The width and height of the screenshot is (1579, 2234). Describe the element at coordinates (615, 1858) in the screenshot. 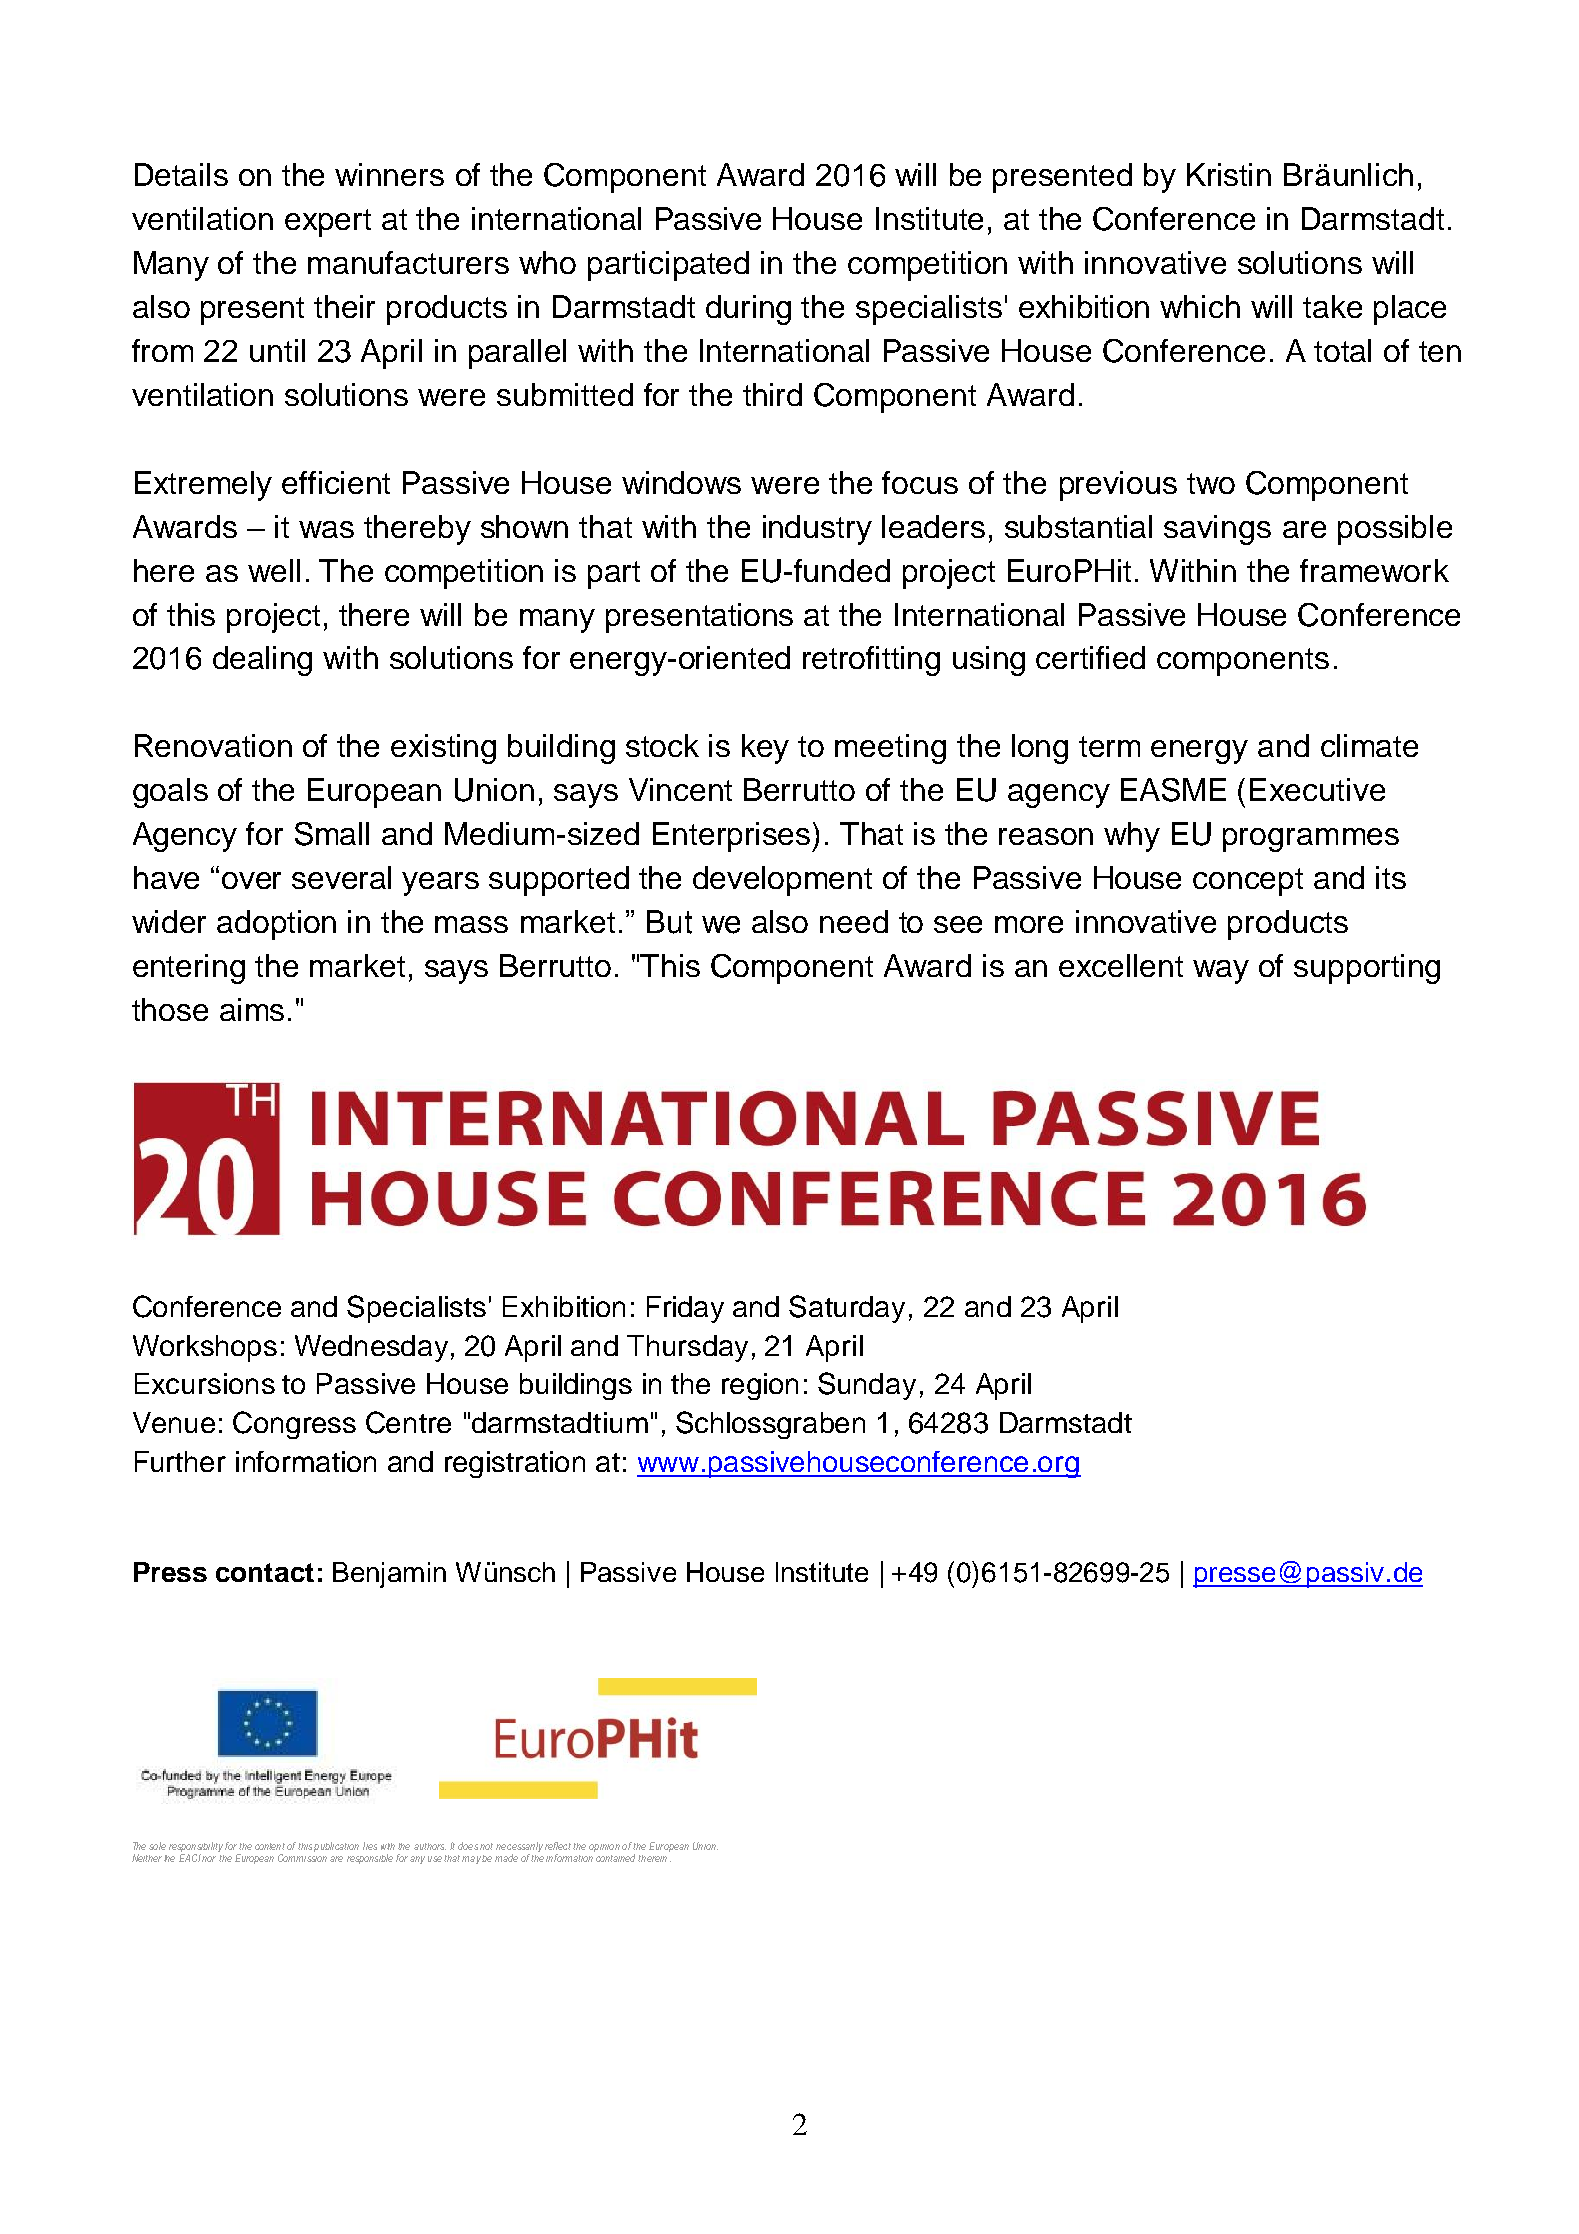

I see `contained` at that location.
